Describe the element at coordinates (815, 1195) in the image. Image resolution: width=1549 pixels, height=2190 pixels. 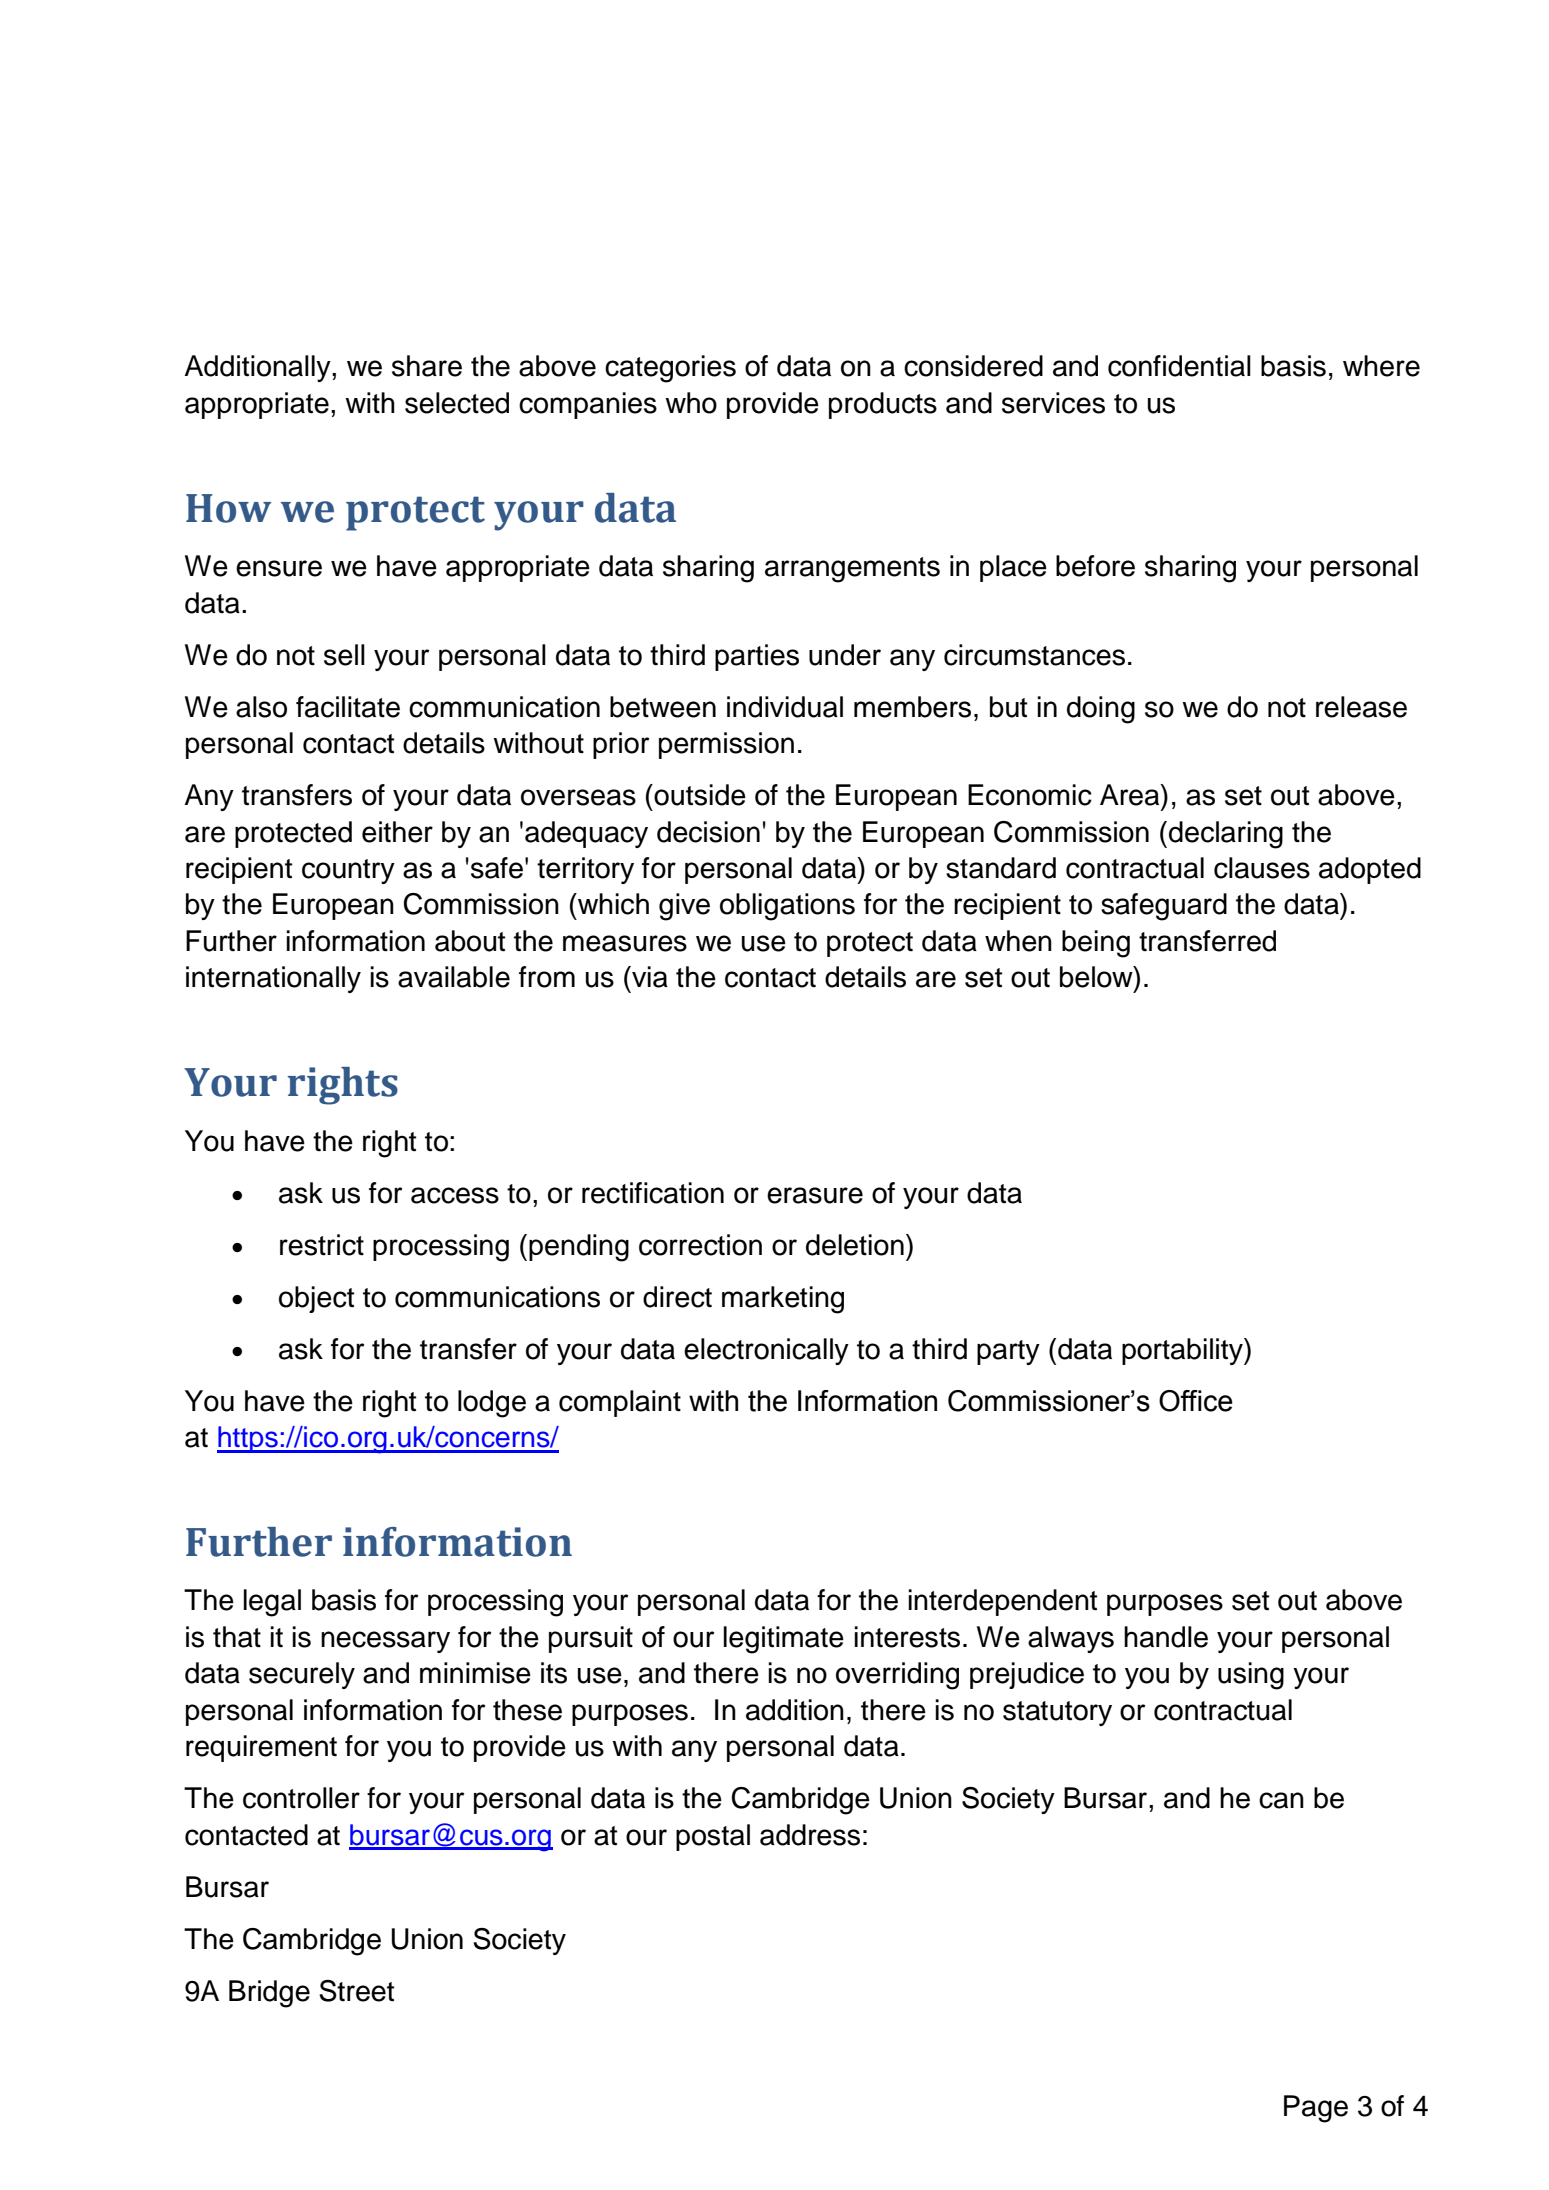
I see `erasure` at that location.
